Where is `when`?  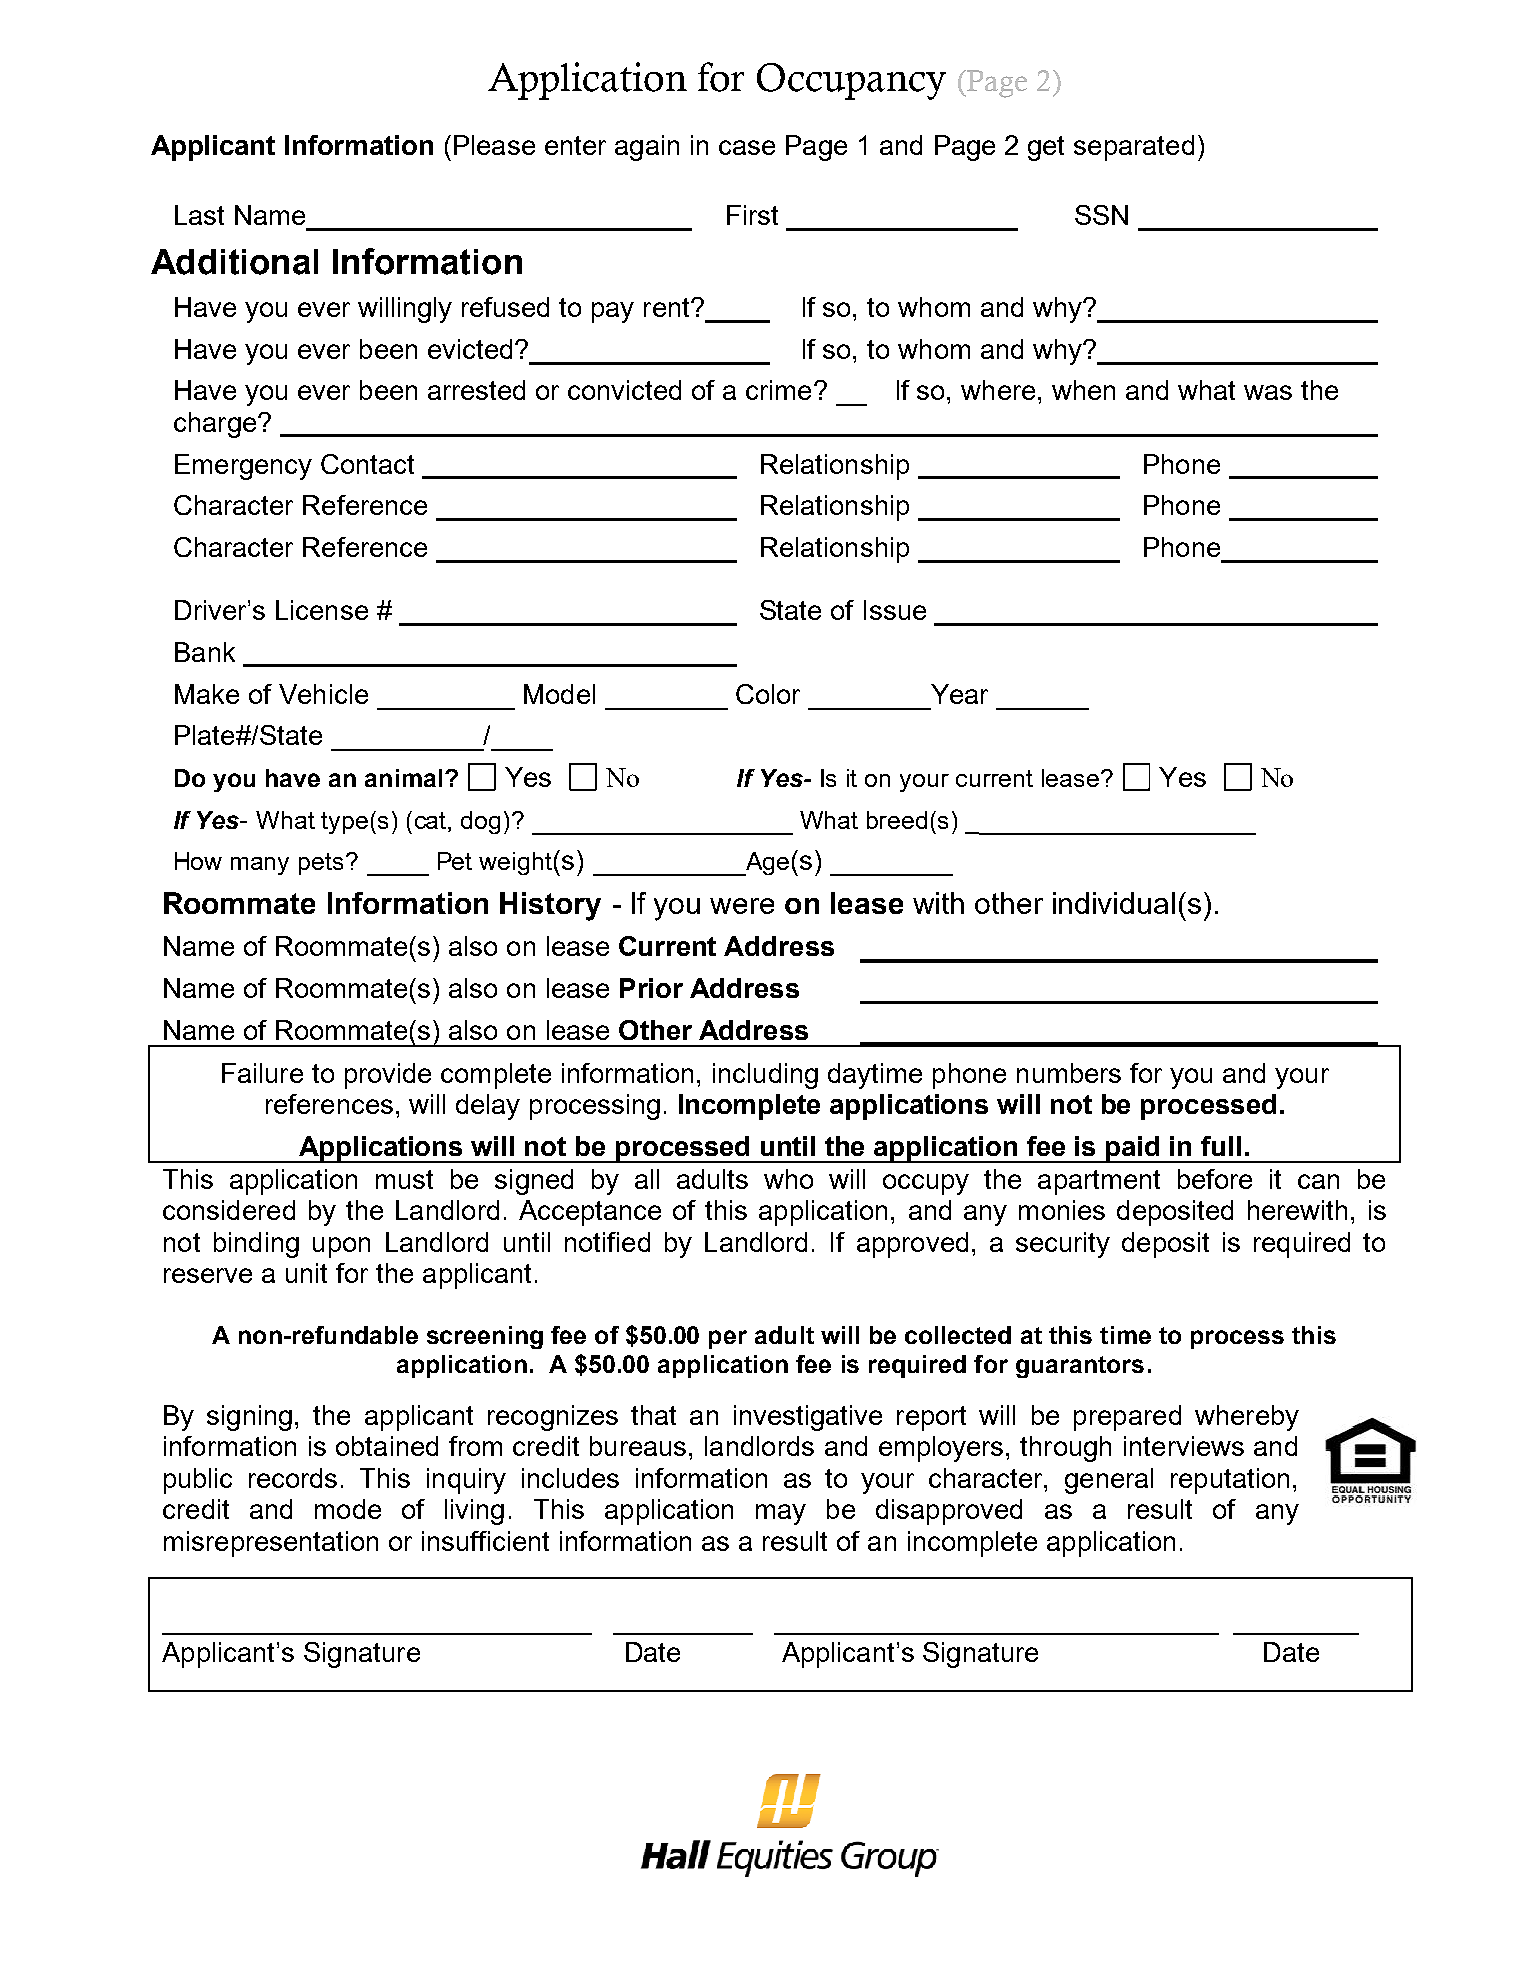 when is located at coordinates (1083, 390).
